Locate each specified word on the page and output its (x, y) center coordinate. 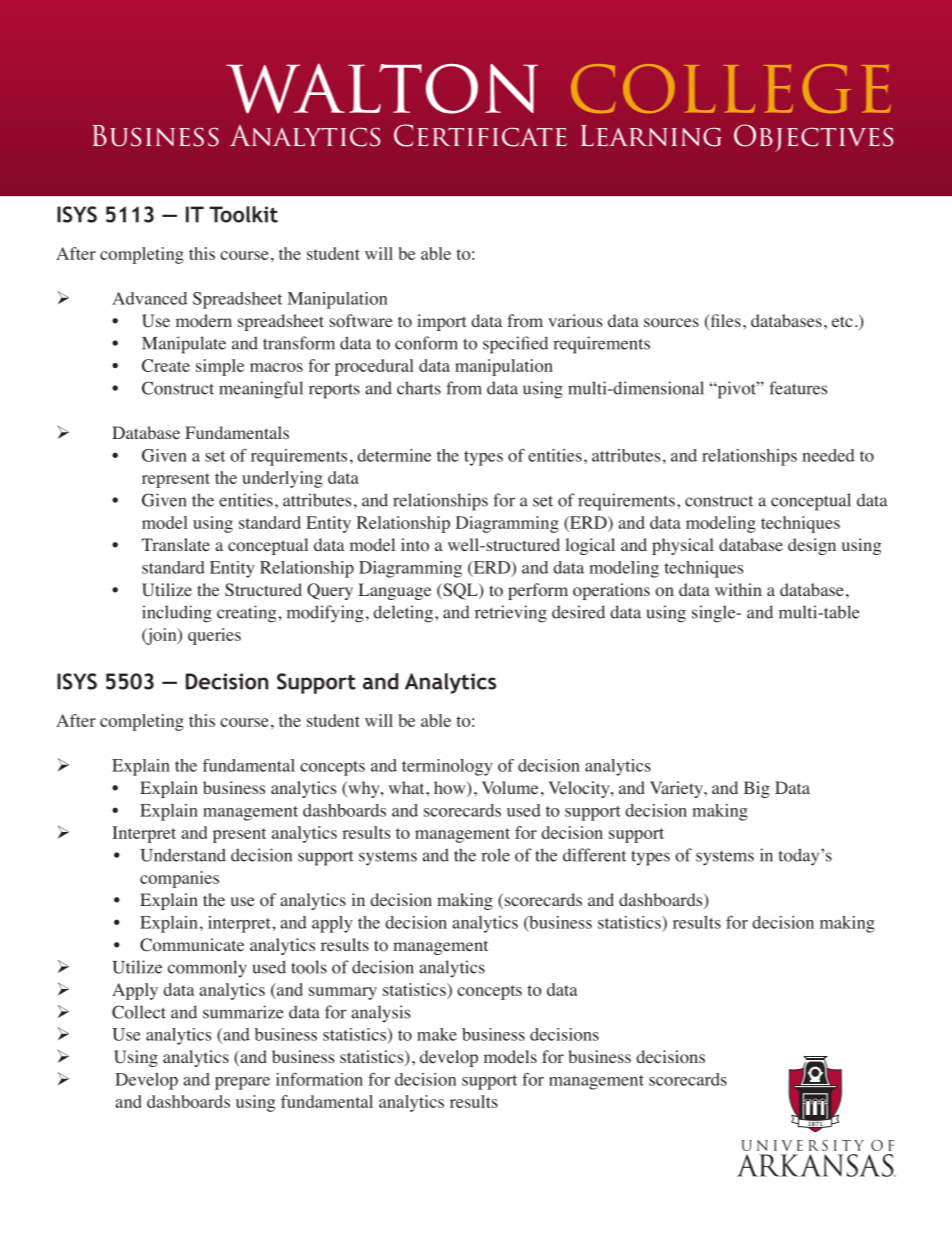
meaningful (261, 390)
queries (214, 636)
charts (419, 388)
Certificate (480, 135)
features (798, 388)
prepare (242, 1083)
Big (757, 789)
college (731, 88)
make (437, 1034)
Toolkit (243, 214)
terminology (447, 767)
